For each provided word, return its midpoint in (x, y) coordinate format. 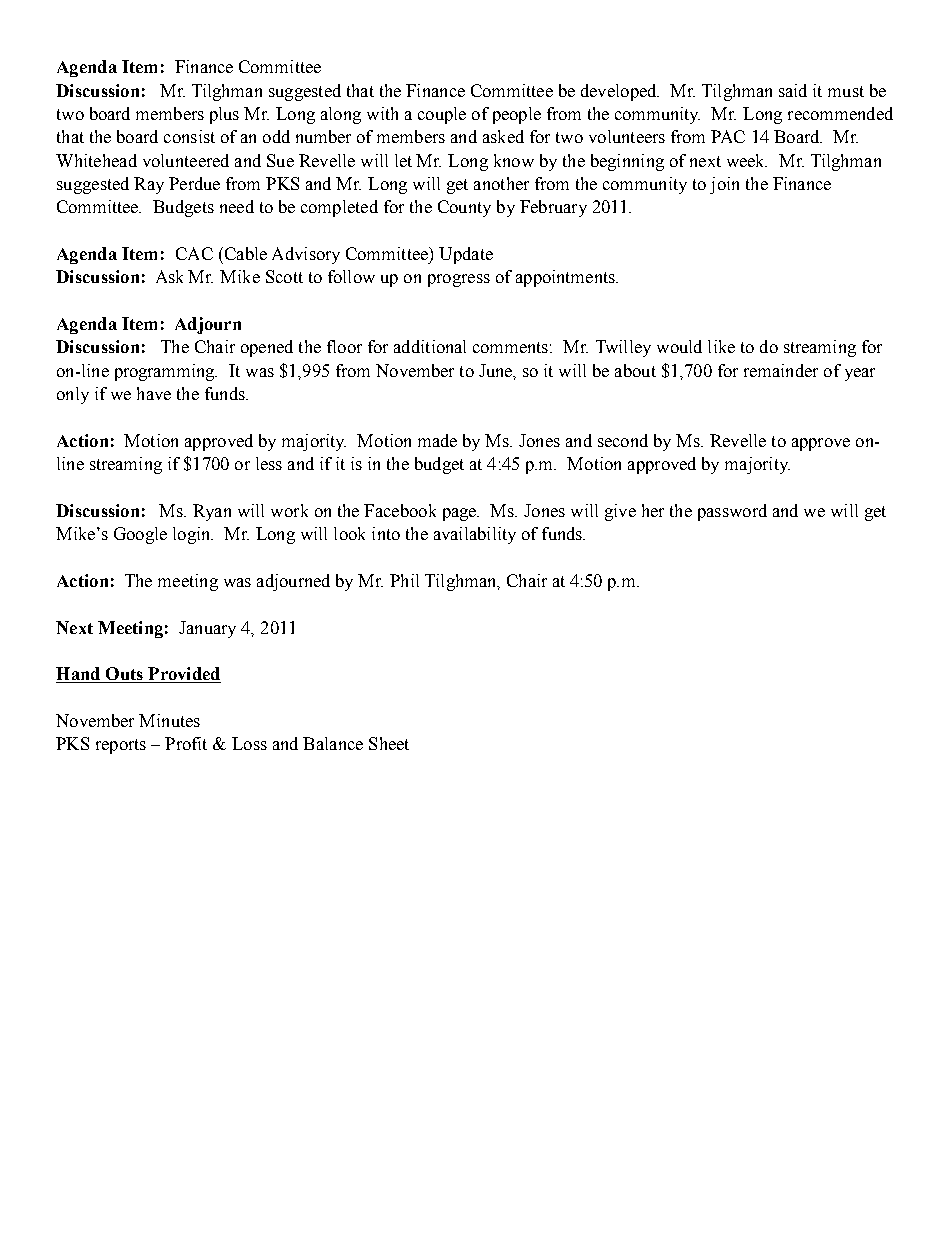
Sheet (389, 743)
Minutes (169, 720)
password (732, 512)
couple (442, 115)
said (793, 90)
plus (224, 115)
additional (430, 346)
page (461, 514)
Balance (333, 743)
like (721, 346)
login (193, 535)
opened (267, 348)
